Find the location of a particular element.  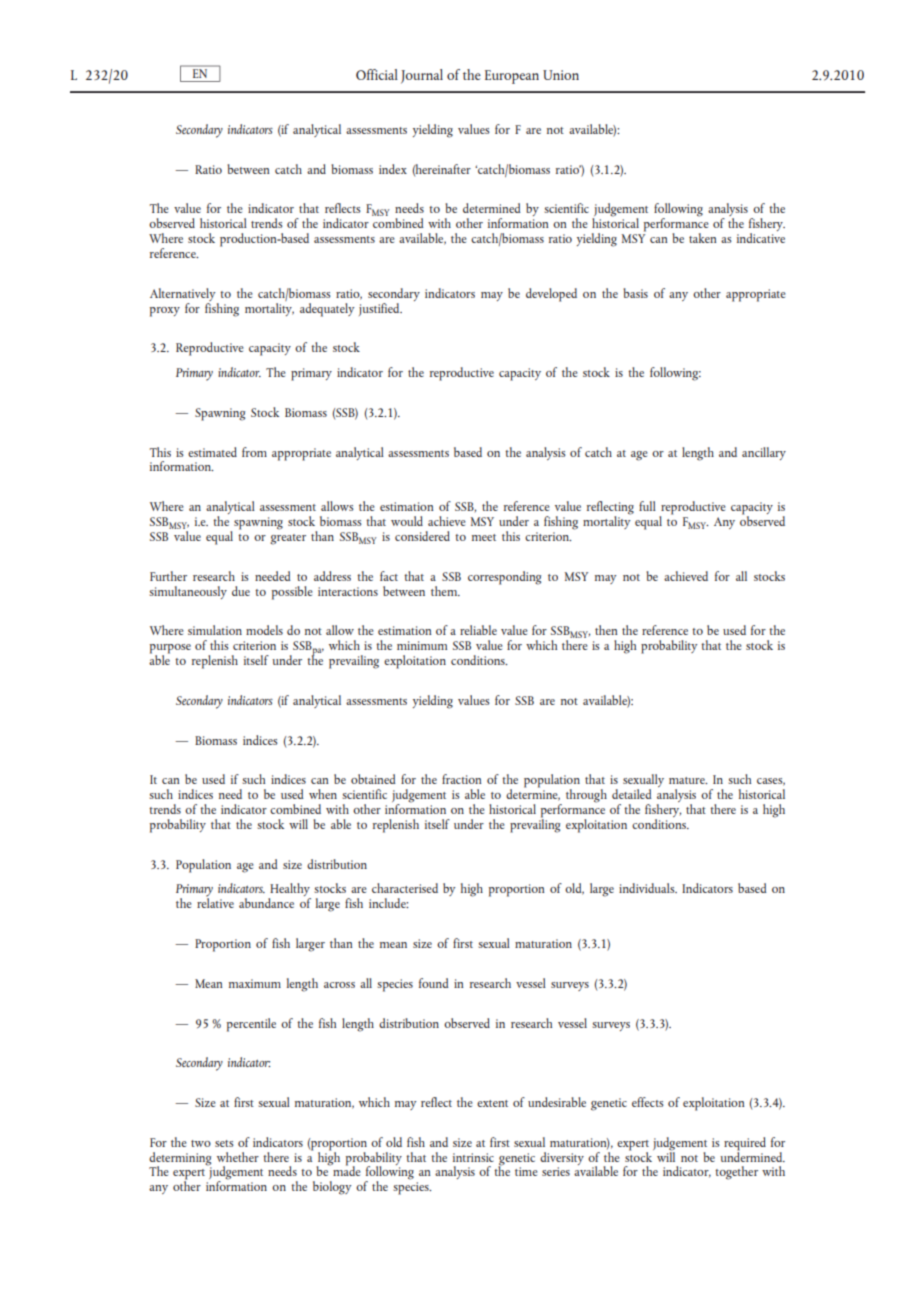

then is located at coordinates (606, 630).
